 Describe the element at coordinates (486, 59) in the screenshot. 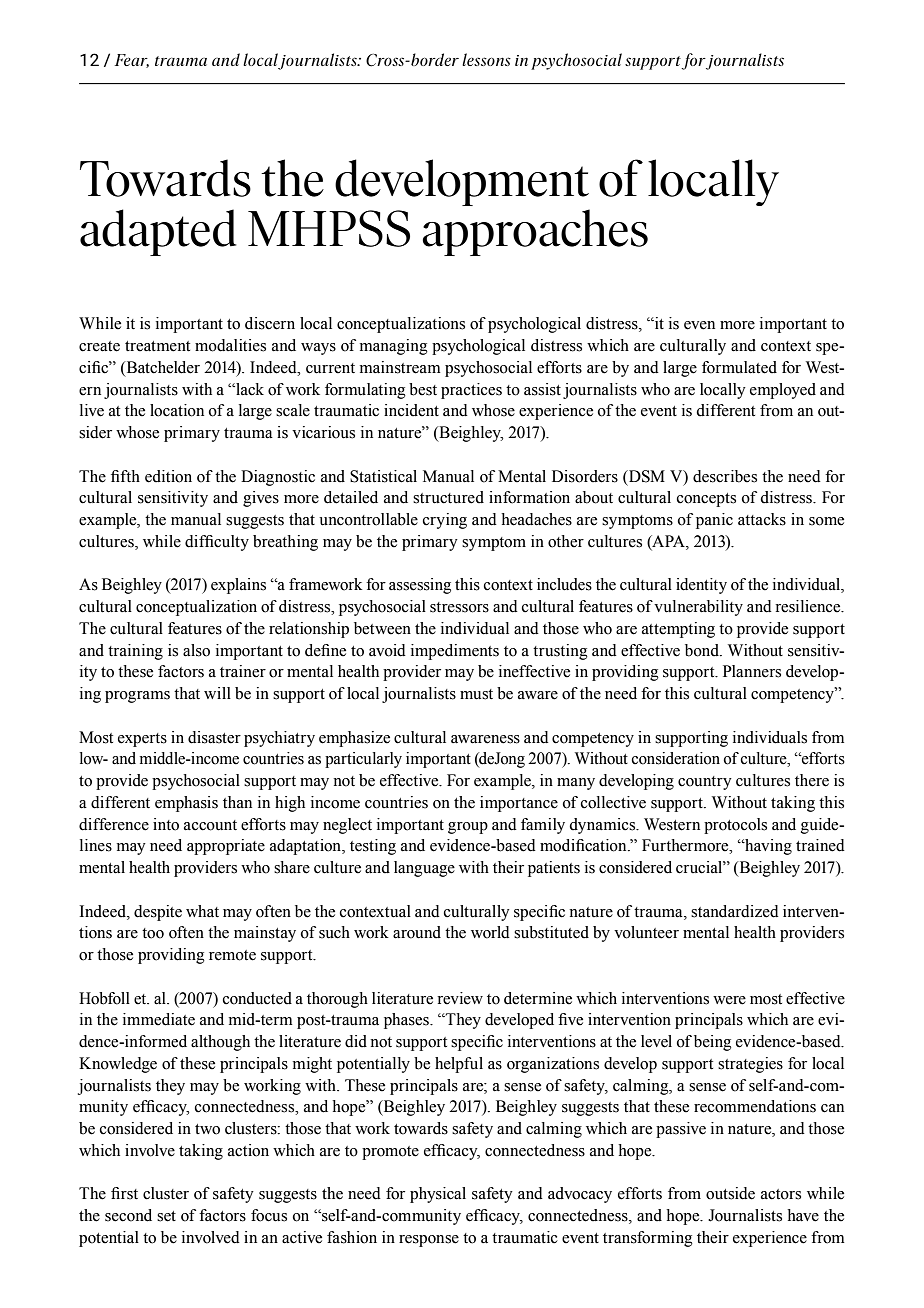

I see `lessons` at that location.
